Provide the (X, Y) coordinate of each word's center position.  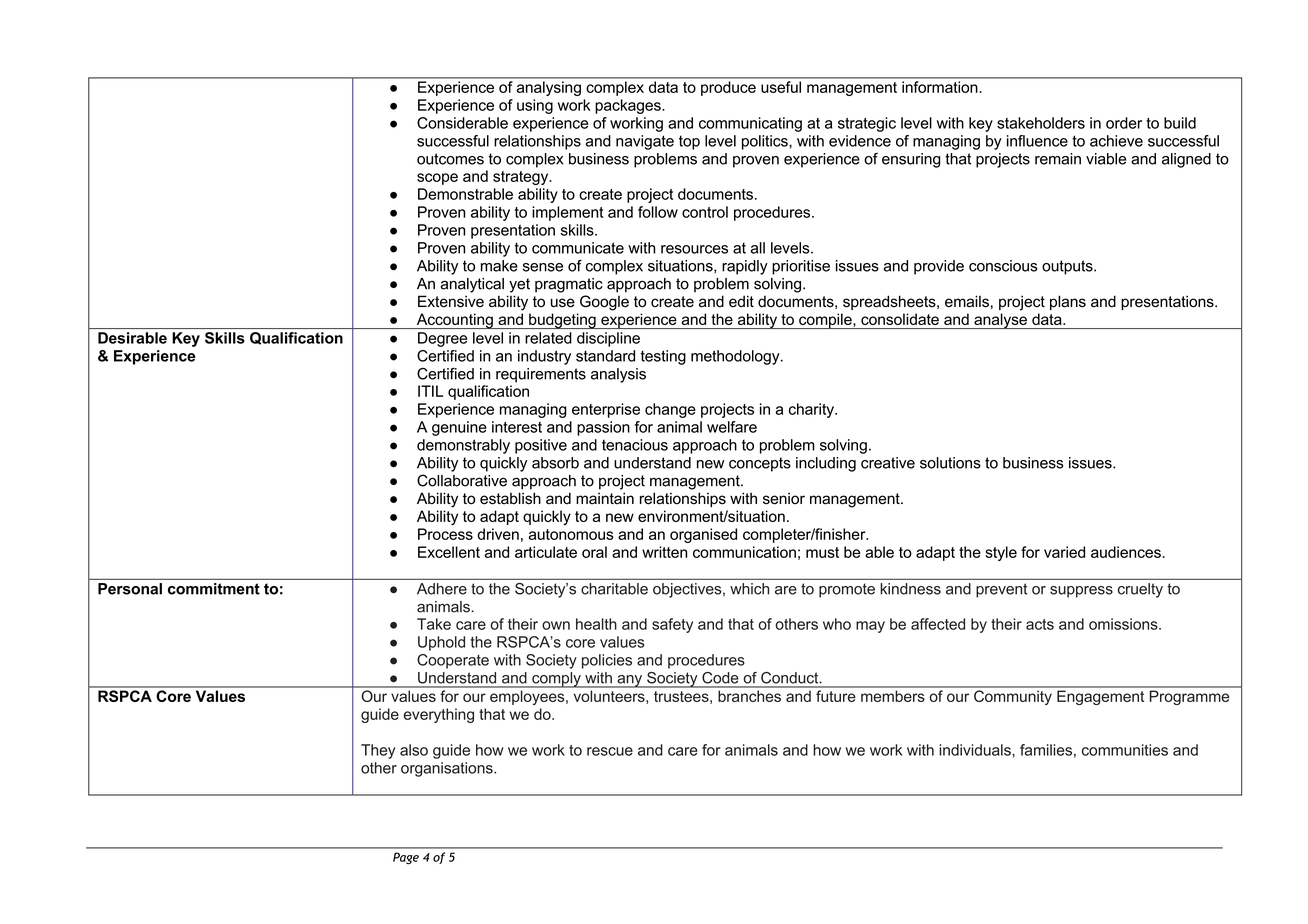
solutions (950, 463)
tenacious (635, 445)
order (1124, 123)
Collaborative (462, 480)
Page (406, 858)
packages (629, 106)
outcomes (450, 159)
